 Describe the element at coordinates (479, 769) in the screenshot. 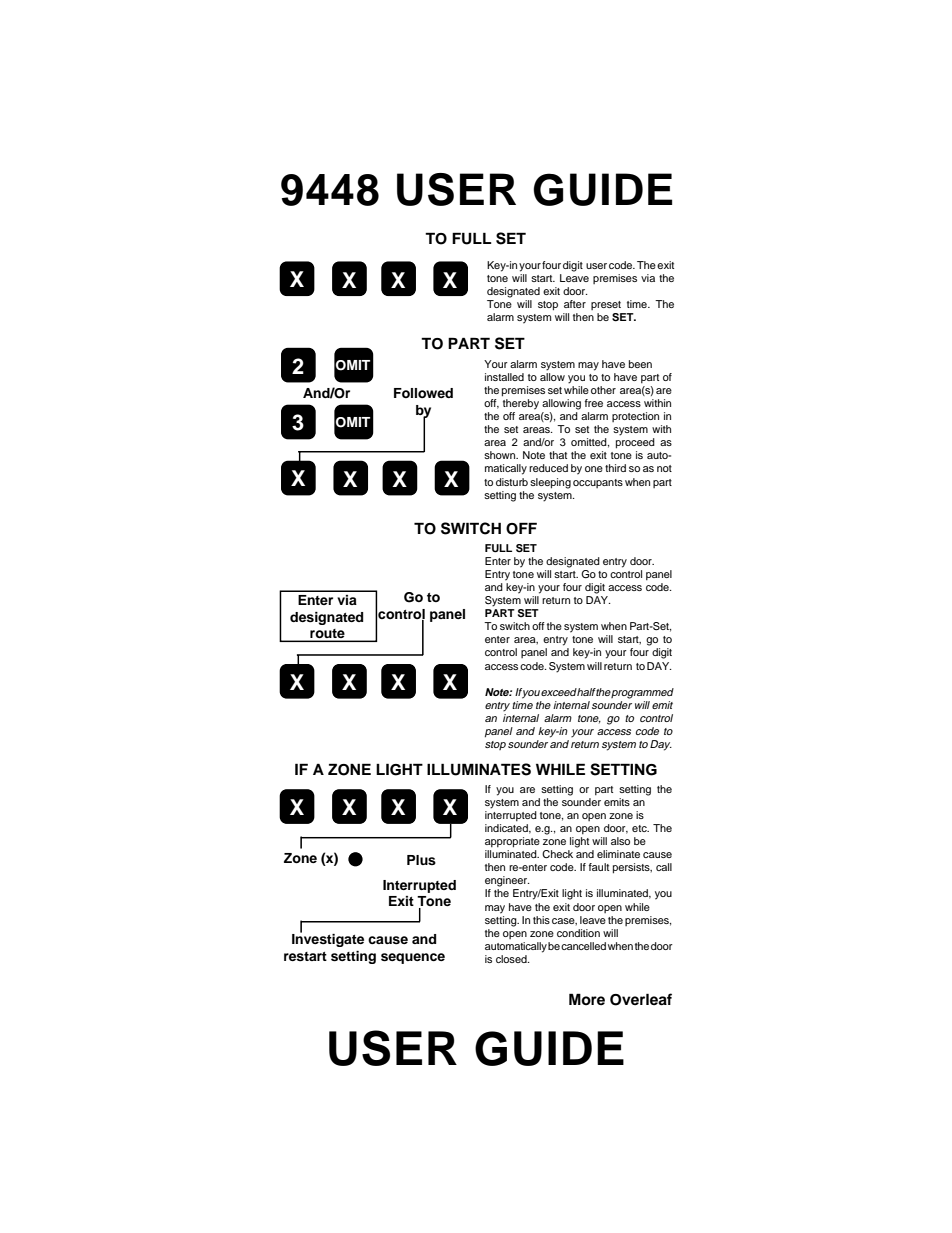

I see `ILLUMINATES` at that location.
